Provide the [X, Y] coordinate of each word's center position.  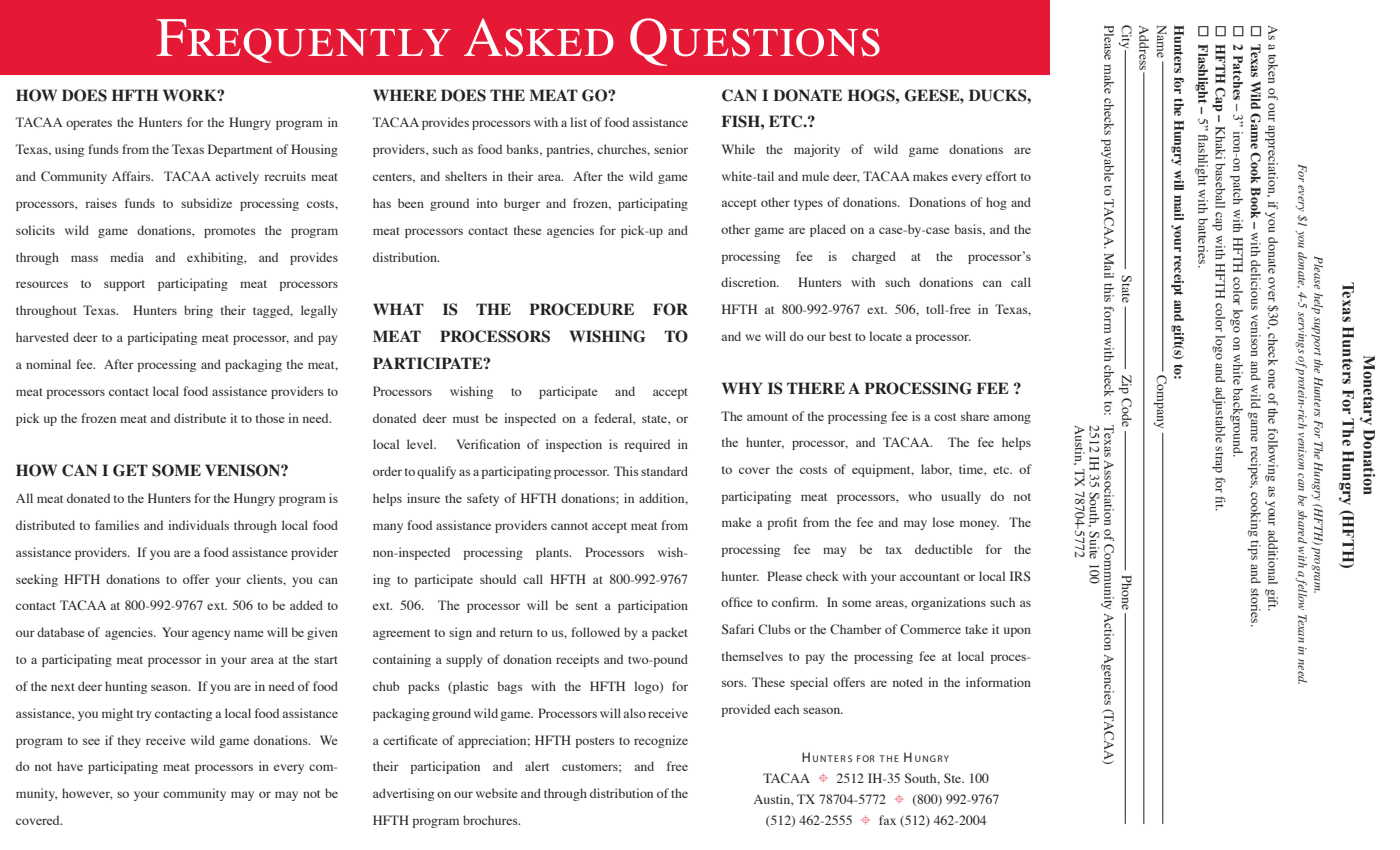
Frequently [304, 41]
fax [887, 820]
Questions [755, 42]
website [497, 793]
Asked [539, 37]
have [70, 766]
